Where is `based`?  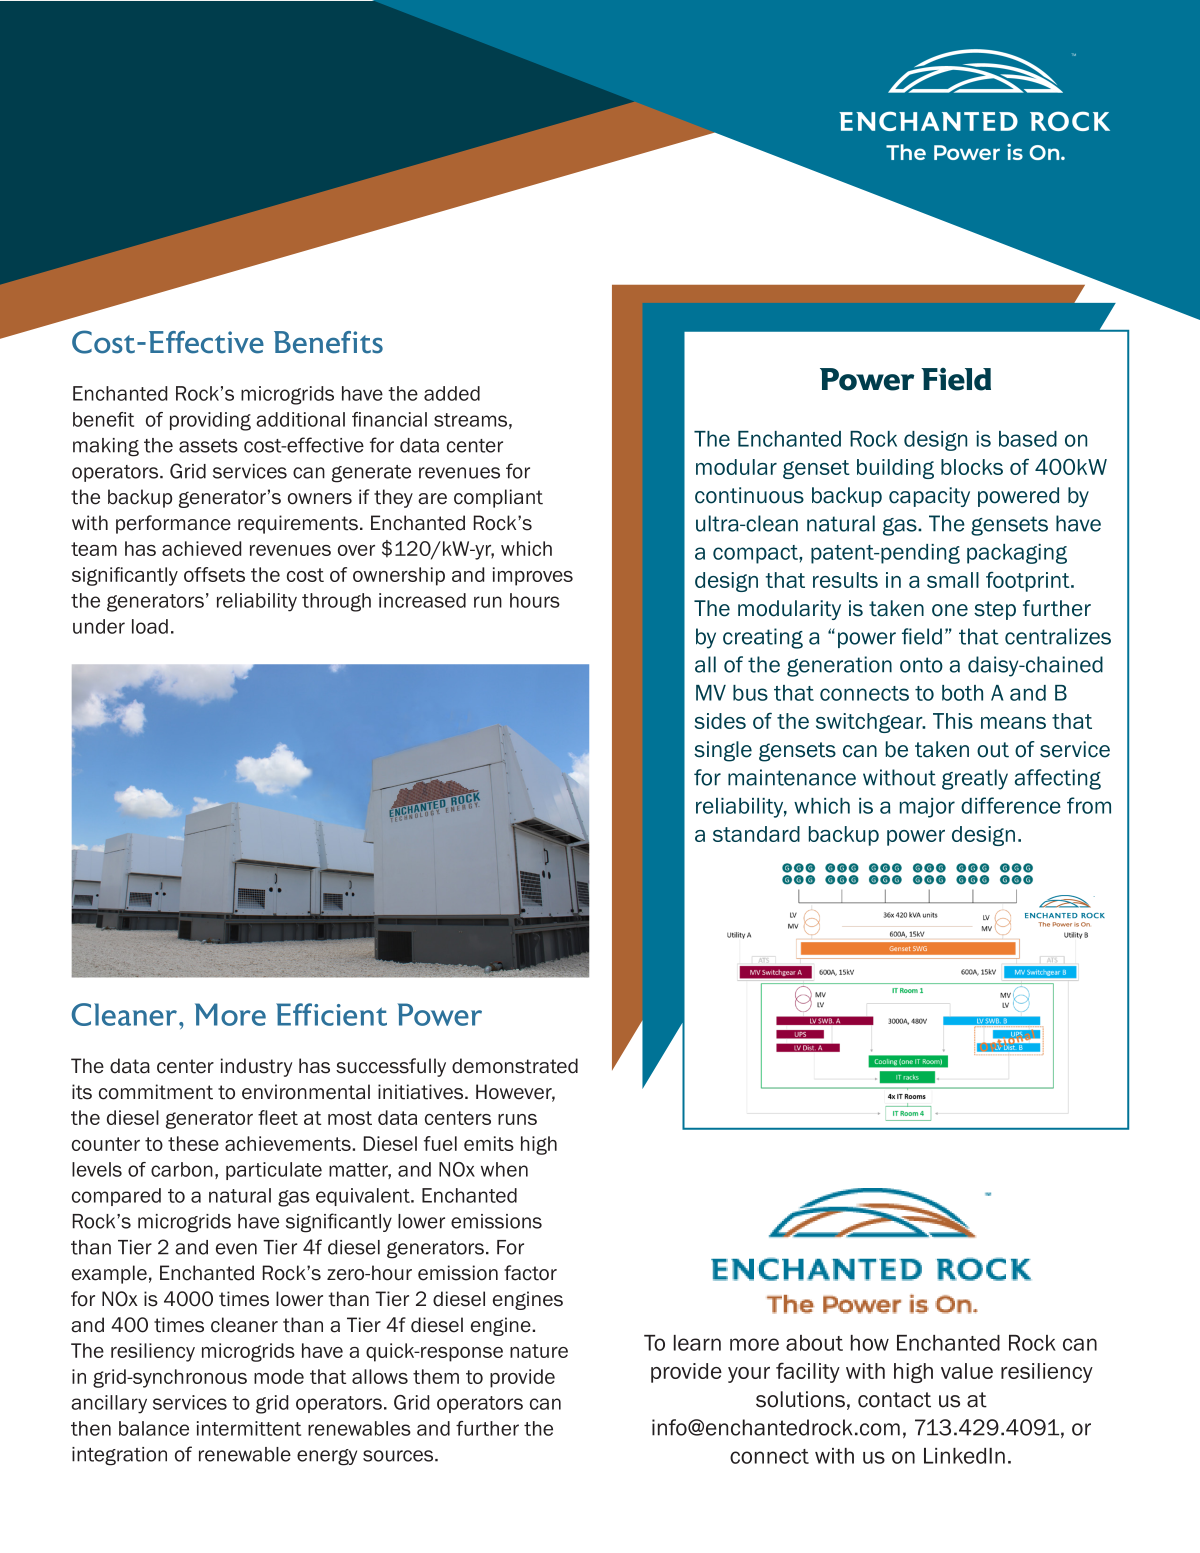 based is located at coordinates (1028, 439).
